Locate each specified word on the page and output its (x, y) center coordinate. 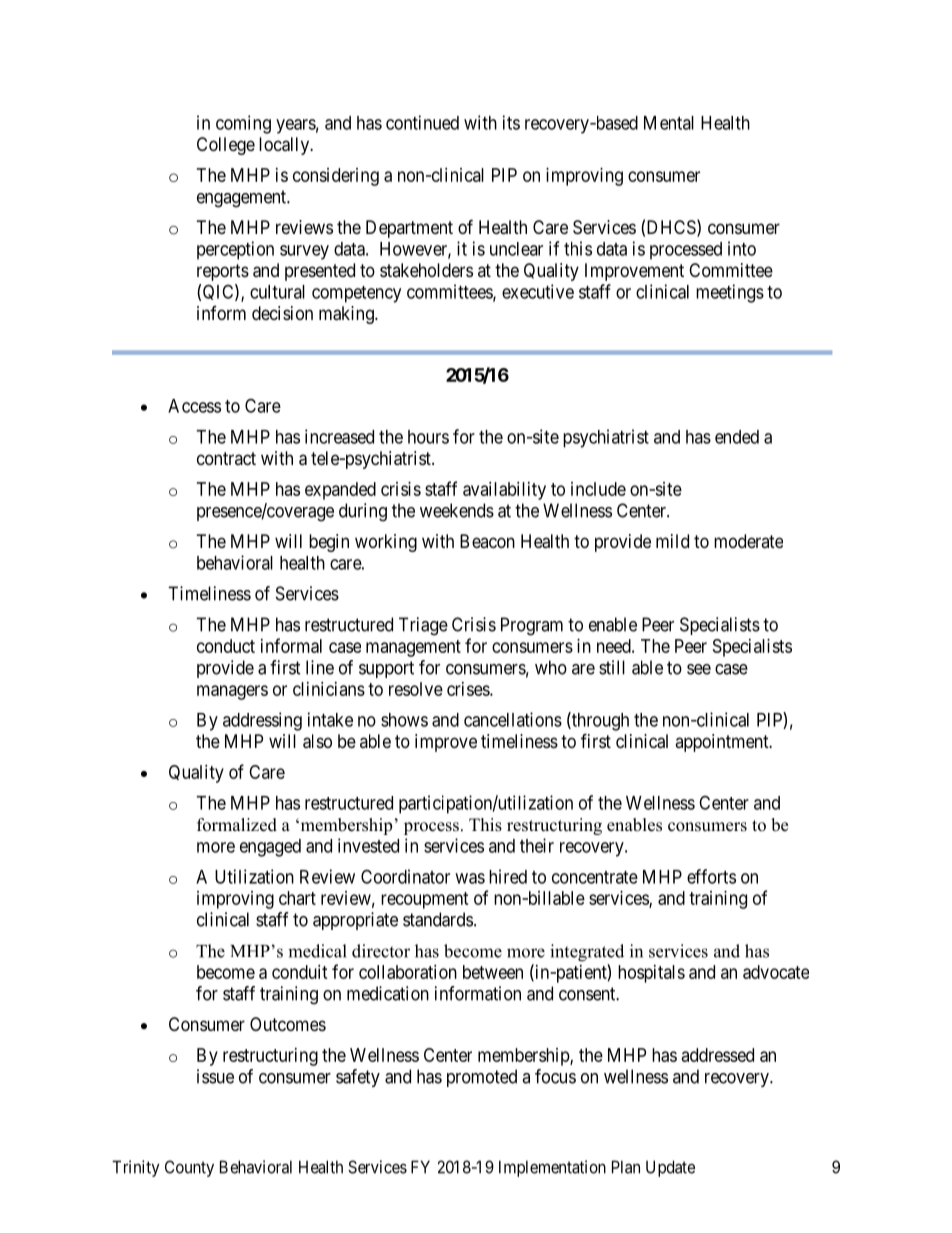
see (699, 669)
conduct (226, 646)
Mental (669, 123)
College (226, 146)
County (189, 1168)
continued (422, 122)
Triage (423, 626)
